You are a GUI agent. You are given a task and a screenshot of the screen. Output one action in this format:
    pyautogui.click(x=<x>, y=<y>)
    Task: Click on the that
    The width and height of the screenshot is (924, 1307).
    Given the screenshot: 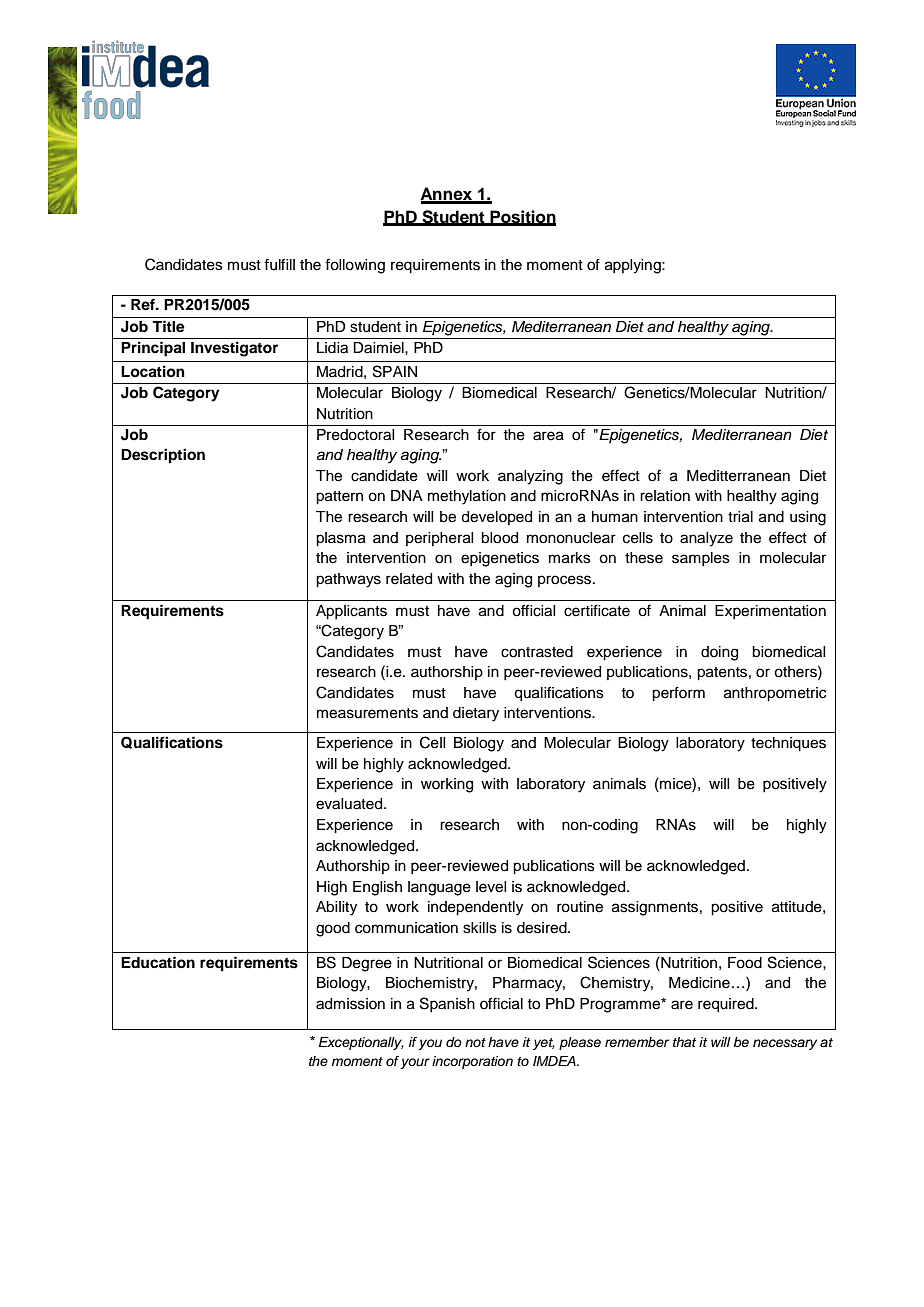 What is the action you would take?
    pyautogui.click(x=684, y=1042)
